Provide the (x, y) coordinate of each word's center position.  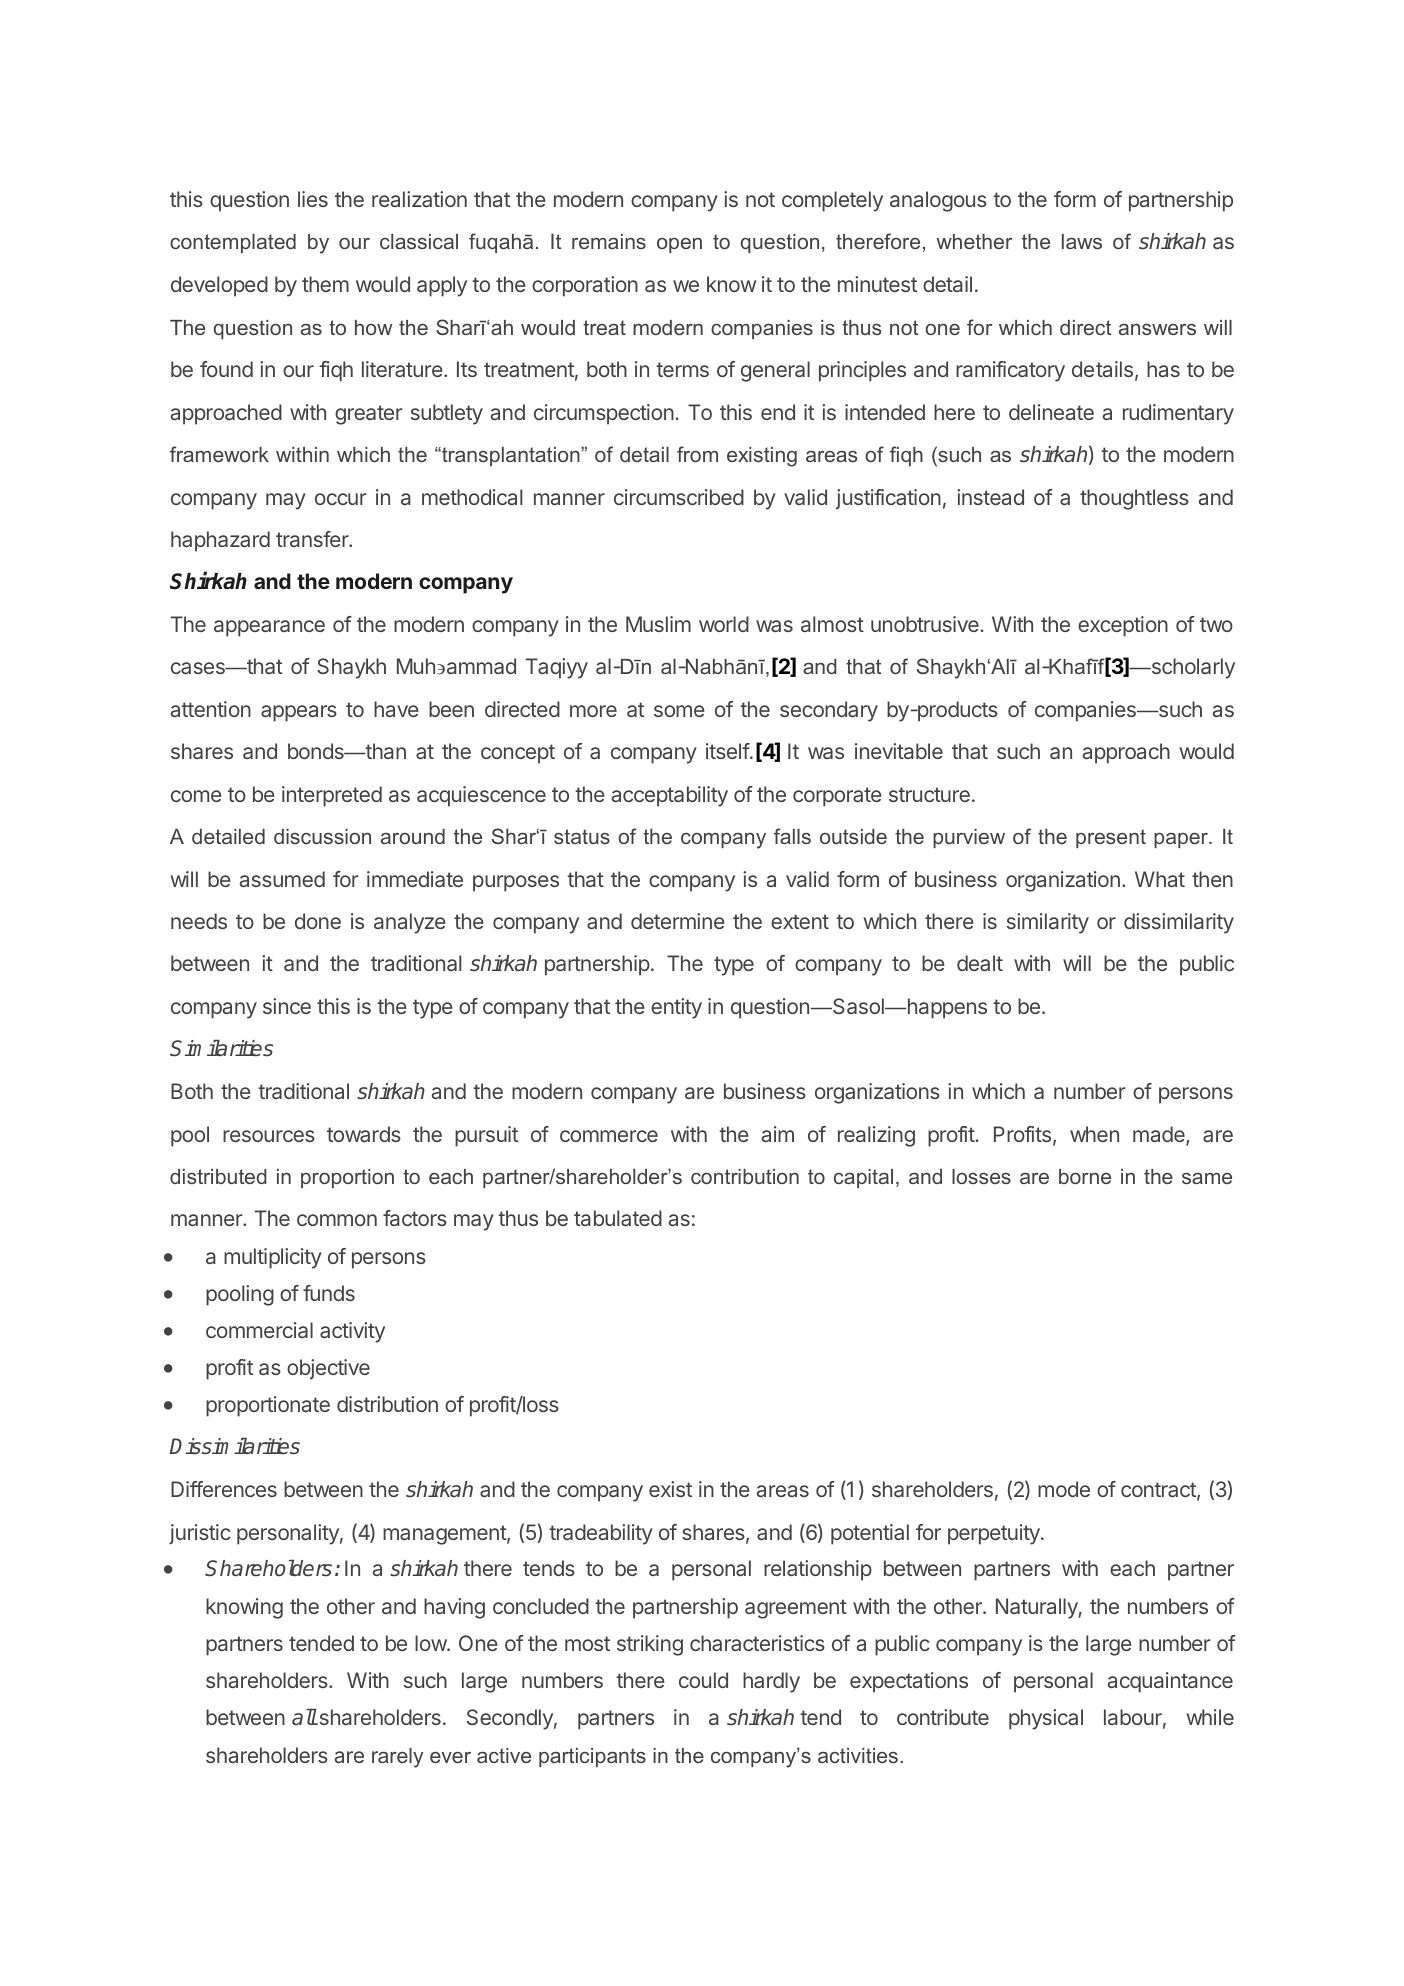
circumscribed (679, 497)
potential (870, 1534)
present (1111, 838)
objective (328, 1369)
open (679, 245)
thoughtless (1134, 499)
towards (364, 1134)
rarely (397, 1758)
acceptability (670, 796)
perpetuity (995, 1534)
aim (778, 1134)
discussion (322, 836)
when (1094, 1134)
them (325, 284)
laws (1082, 241)
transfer (313, 539)
